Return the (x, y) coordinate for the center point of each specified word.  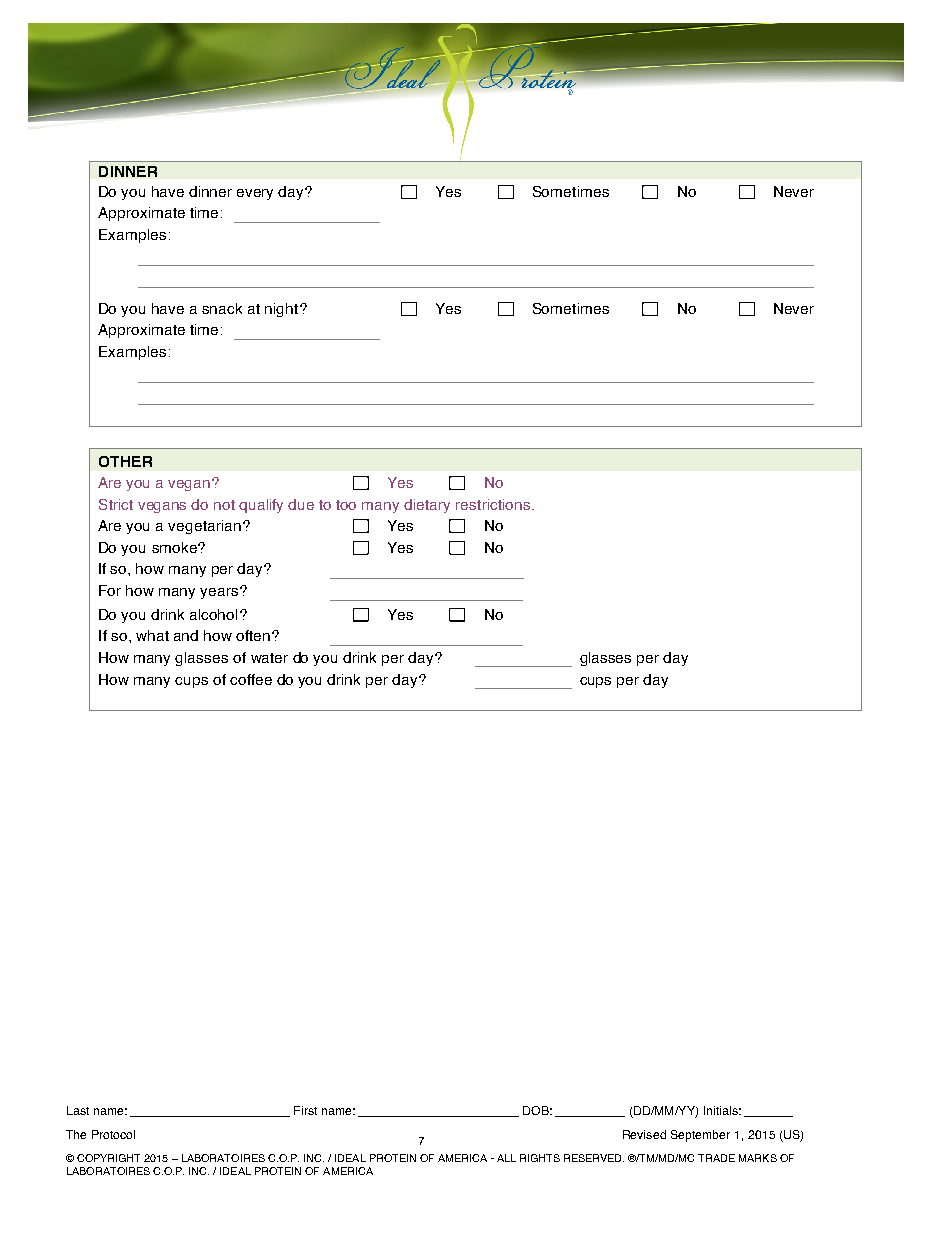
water (269, 658)
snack (222, 308)
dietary (427, 506)
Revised (644, 1134)
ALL (506, 1158)
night (283, 310)
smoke (175, 547)
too (346, 505)
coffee (251, 679)
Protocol (113, 1134)
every (255, 194)
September (700, 1136)
